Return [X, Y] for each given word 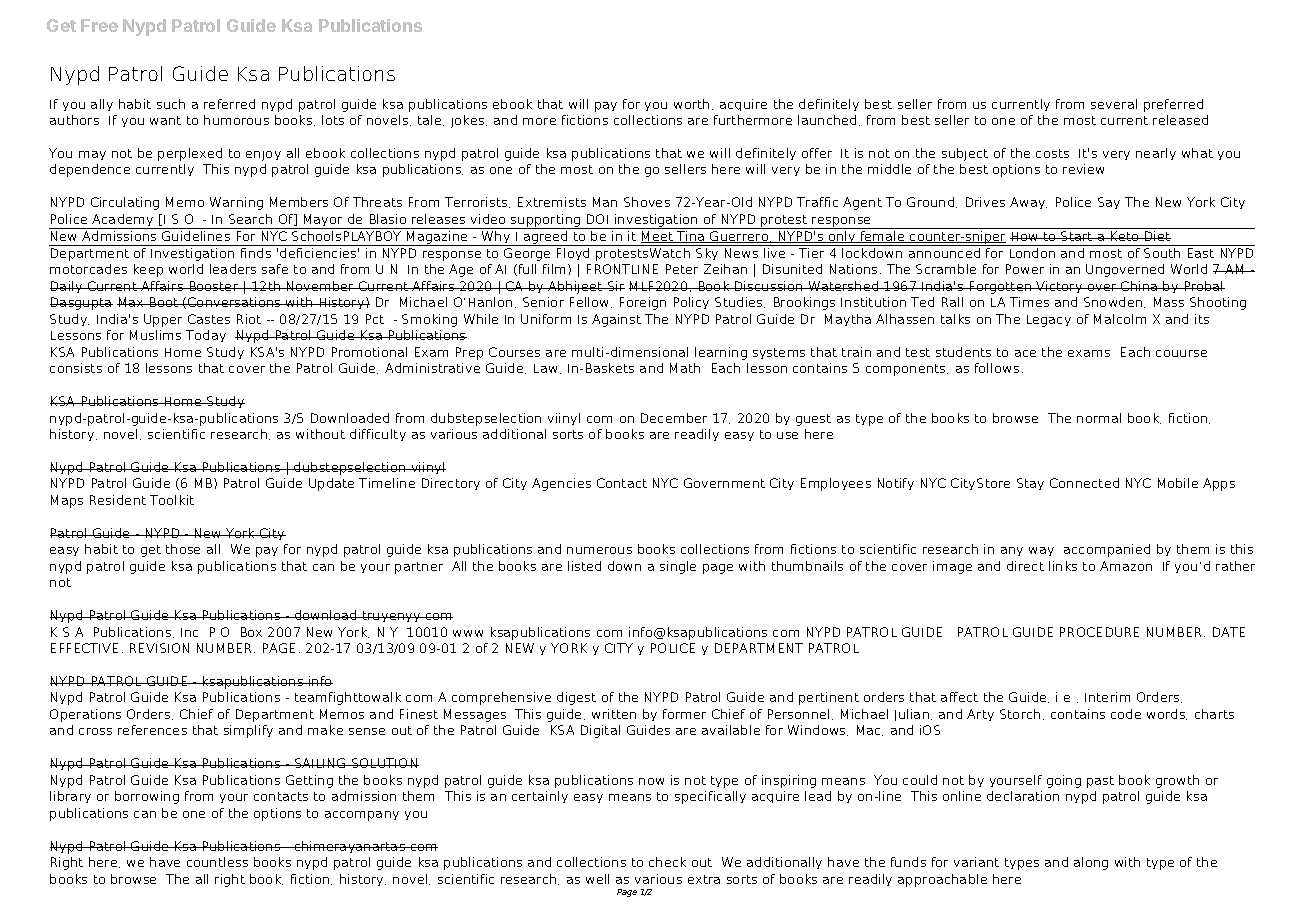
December [674, 418]
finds [256, 253]
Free [99, 25]
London [1032, 253]
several [1114, 104]
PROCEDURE [1099, 632]
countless [217, 862]
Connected [1084, 483]
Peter [682, 269]
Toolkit [172, 500]
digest [576, 698]
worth [691, 104]
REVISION [159, 648]
